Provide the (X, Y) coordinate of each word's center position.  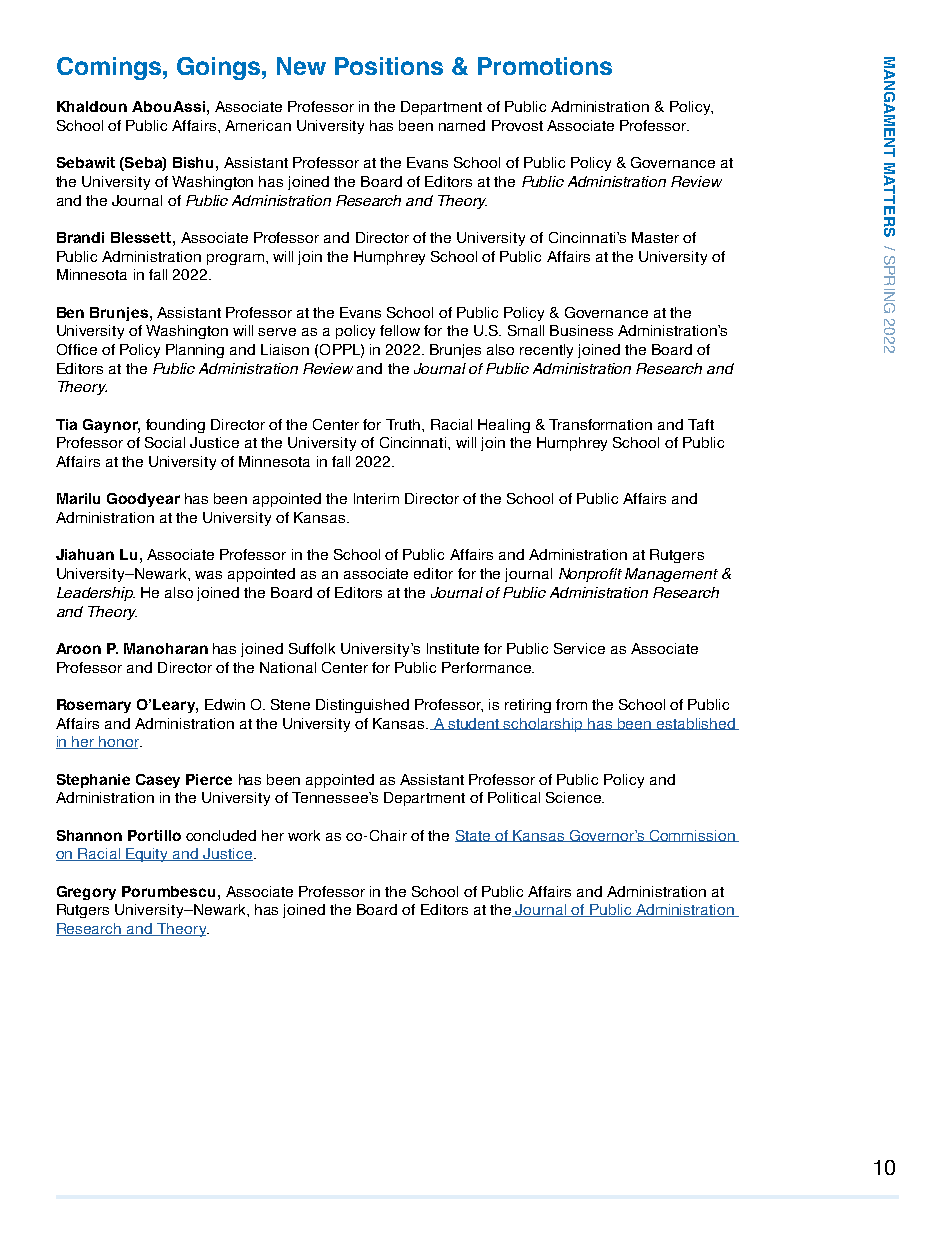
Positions (389, 66)
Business (581, 330)
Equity (147, 855)
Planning (195, 351)
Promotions (545, 66)
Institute (453, 648)
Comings (109, 68)
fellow (400, 330)
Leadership (96, 594)
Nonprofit (590, 575)
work (304, 835)
